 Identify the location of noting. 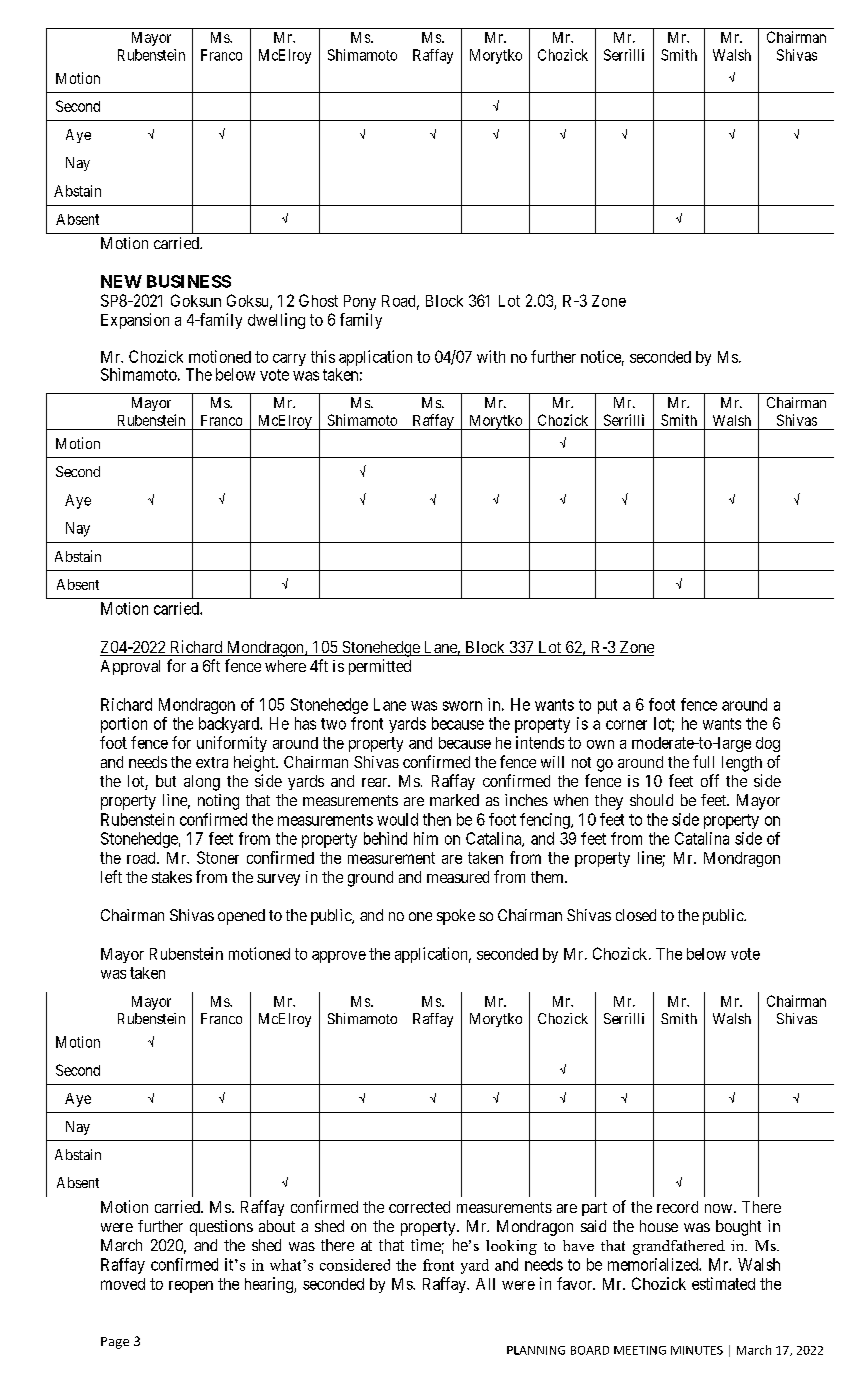
(218, 802).
